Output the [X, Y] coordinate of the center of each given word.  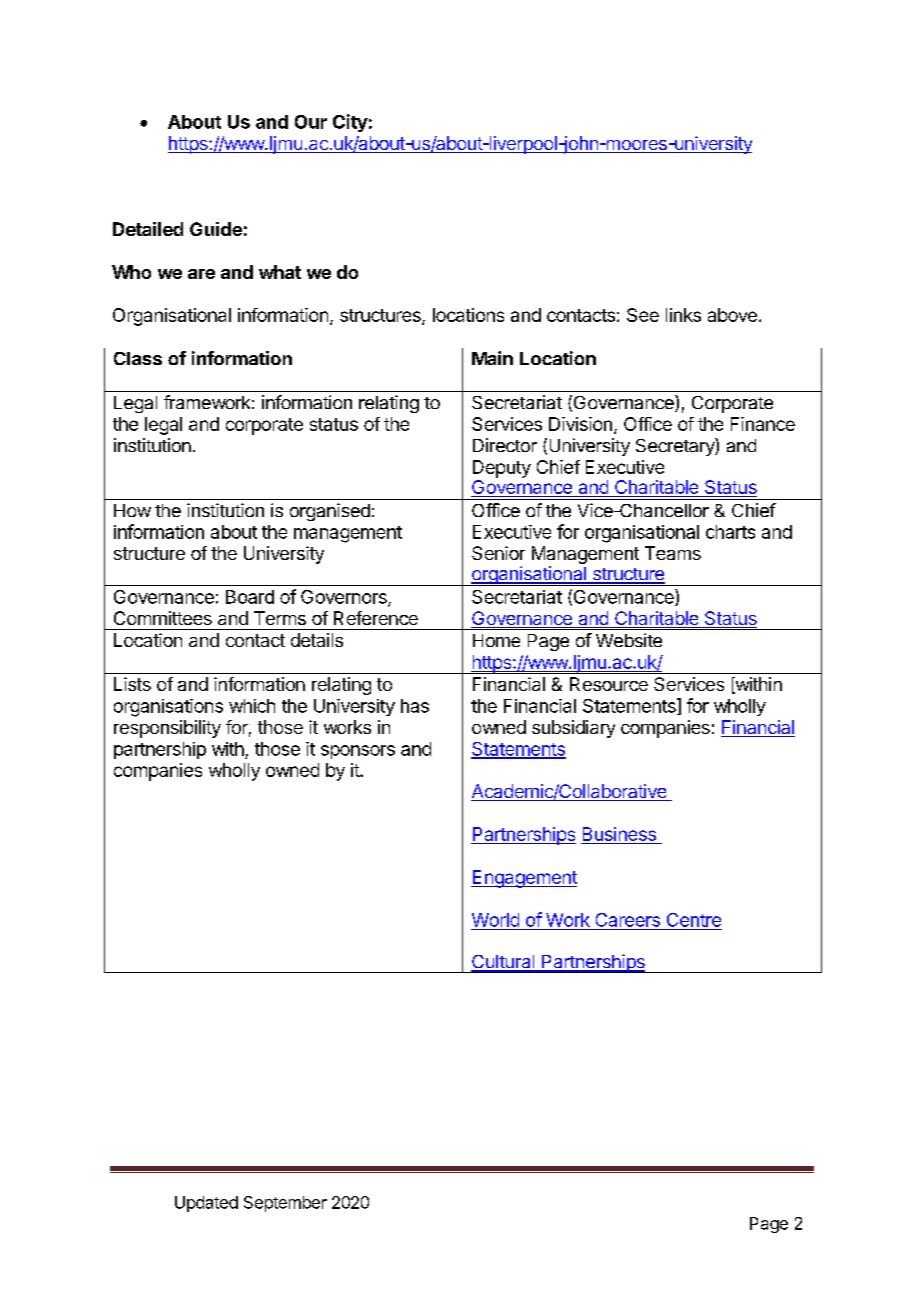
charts [730, 532]
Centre [694, 920]
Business [619, 835]
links [683, 315]
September [285, 1204]
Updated [206, 1204]
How [132, 510]
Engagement [524, 879]
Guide [216, 229]
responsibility [167, 729]
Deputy [502, 469]
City [350, 123]
